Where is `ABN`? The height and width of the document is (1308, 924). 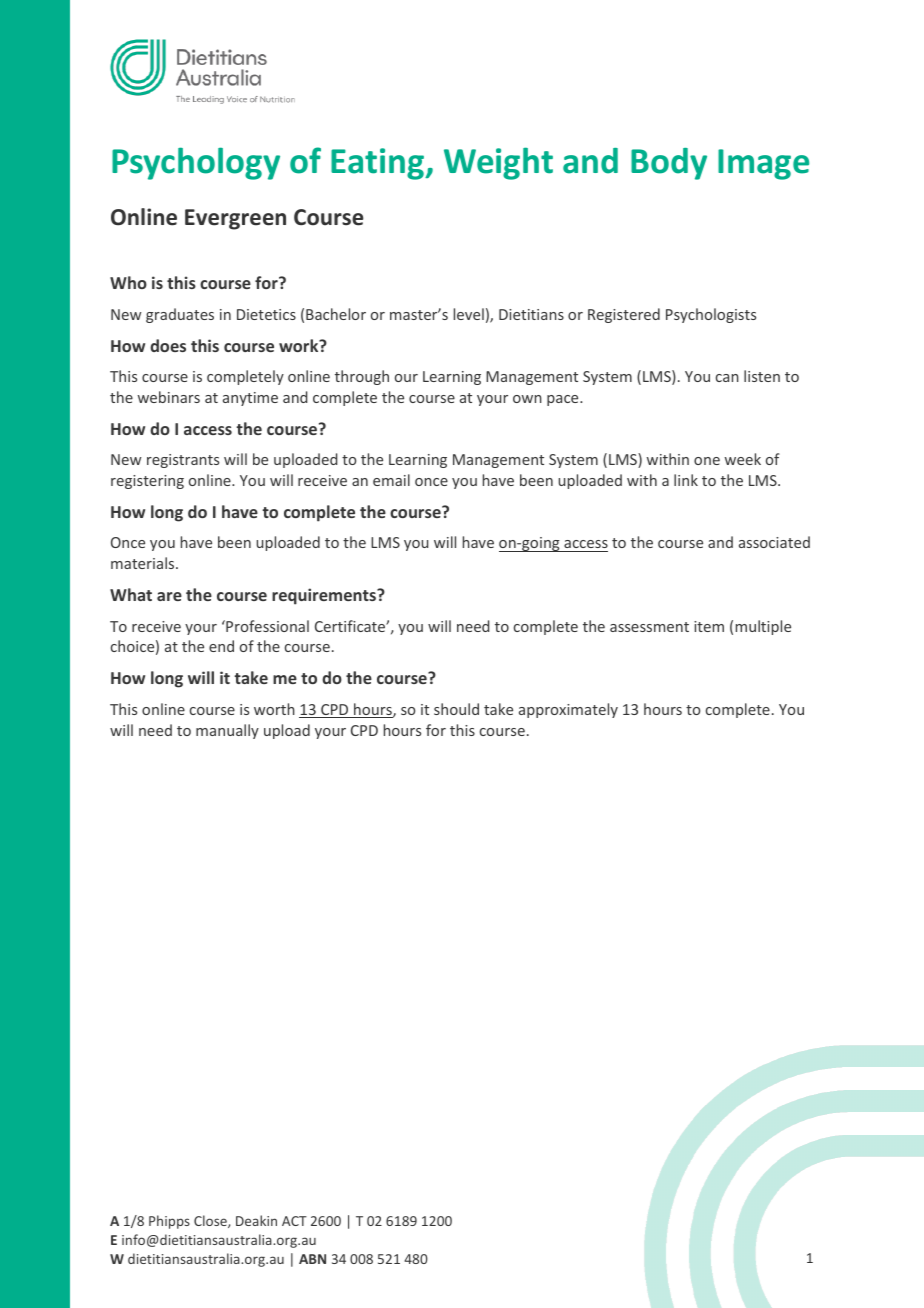
ABN is located at coordinates (312, 1259).
